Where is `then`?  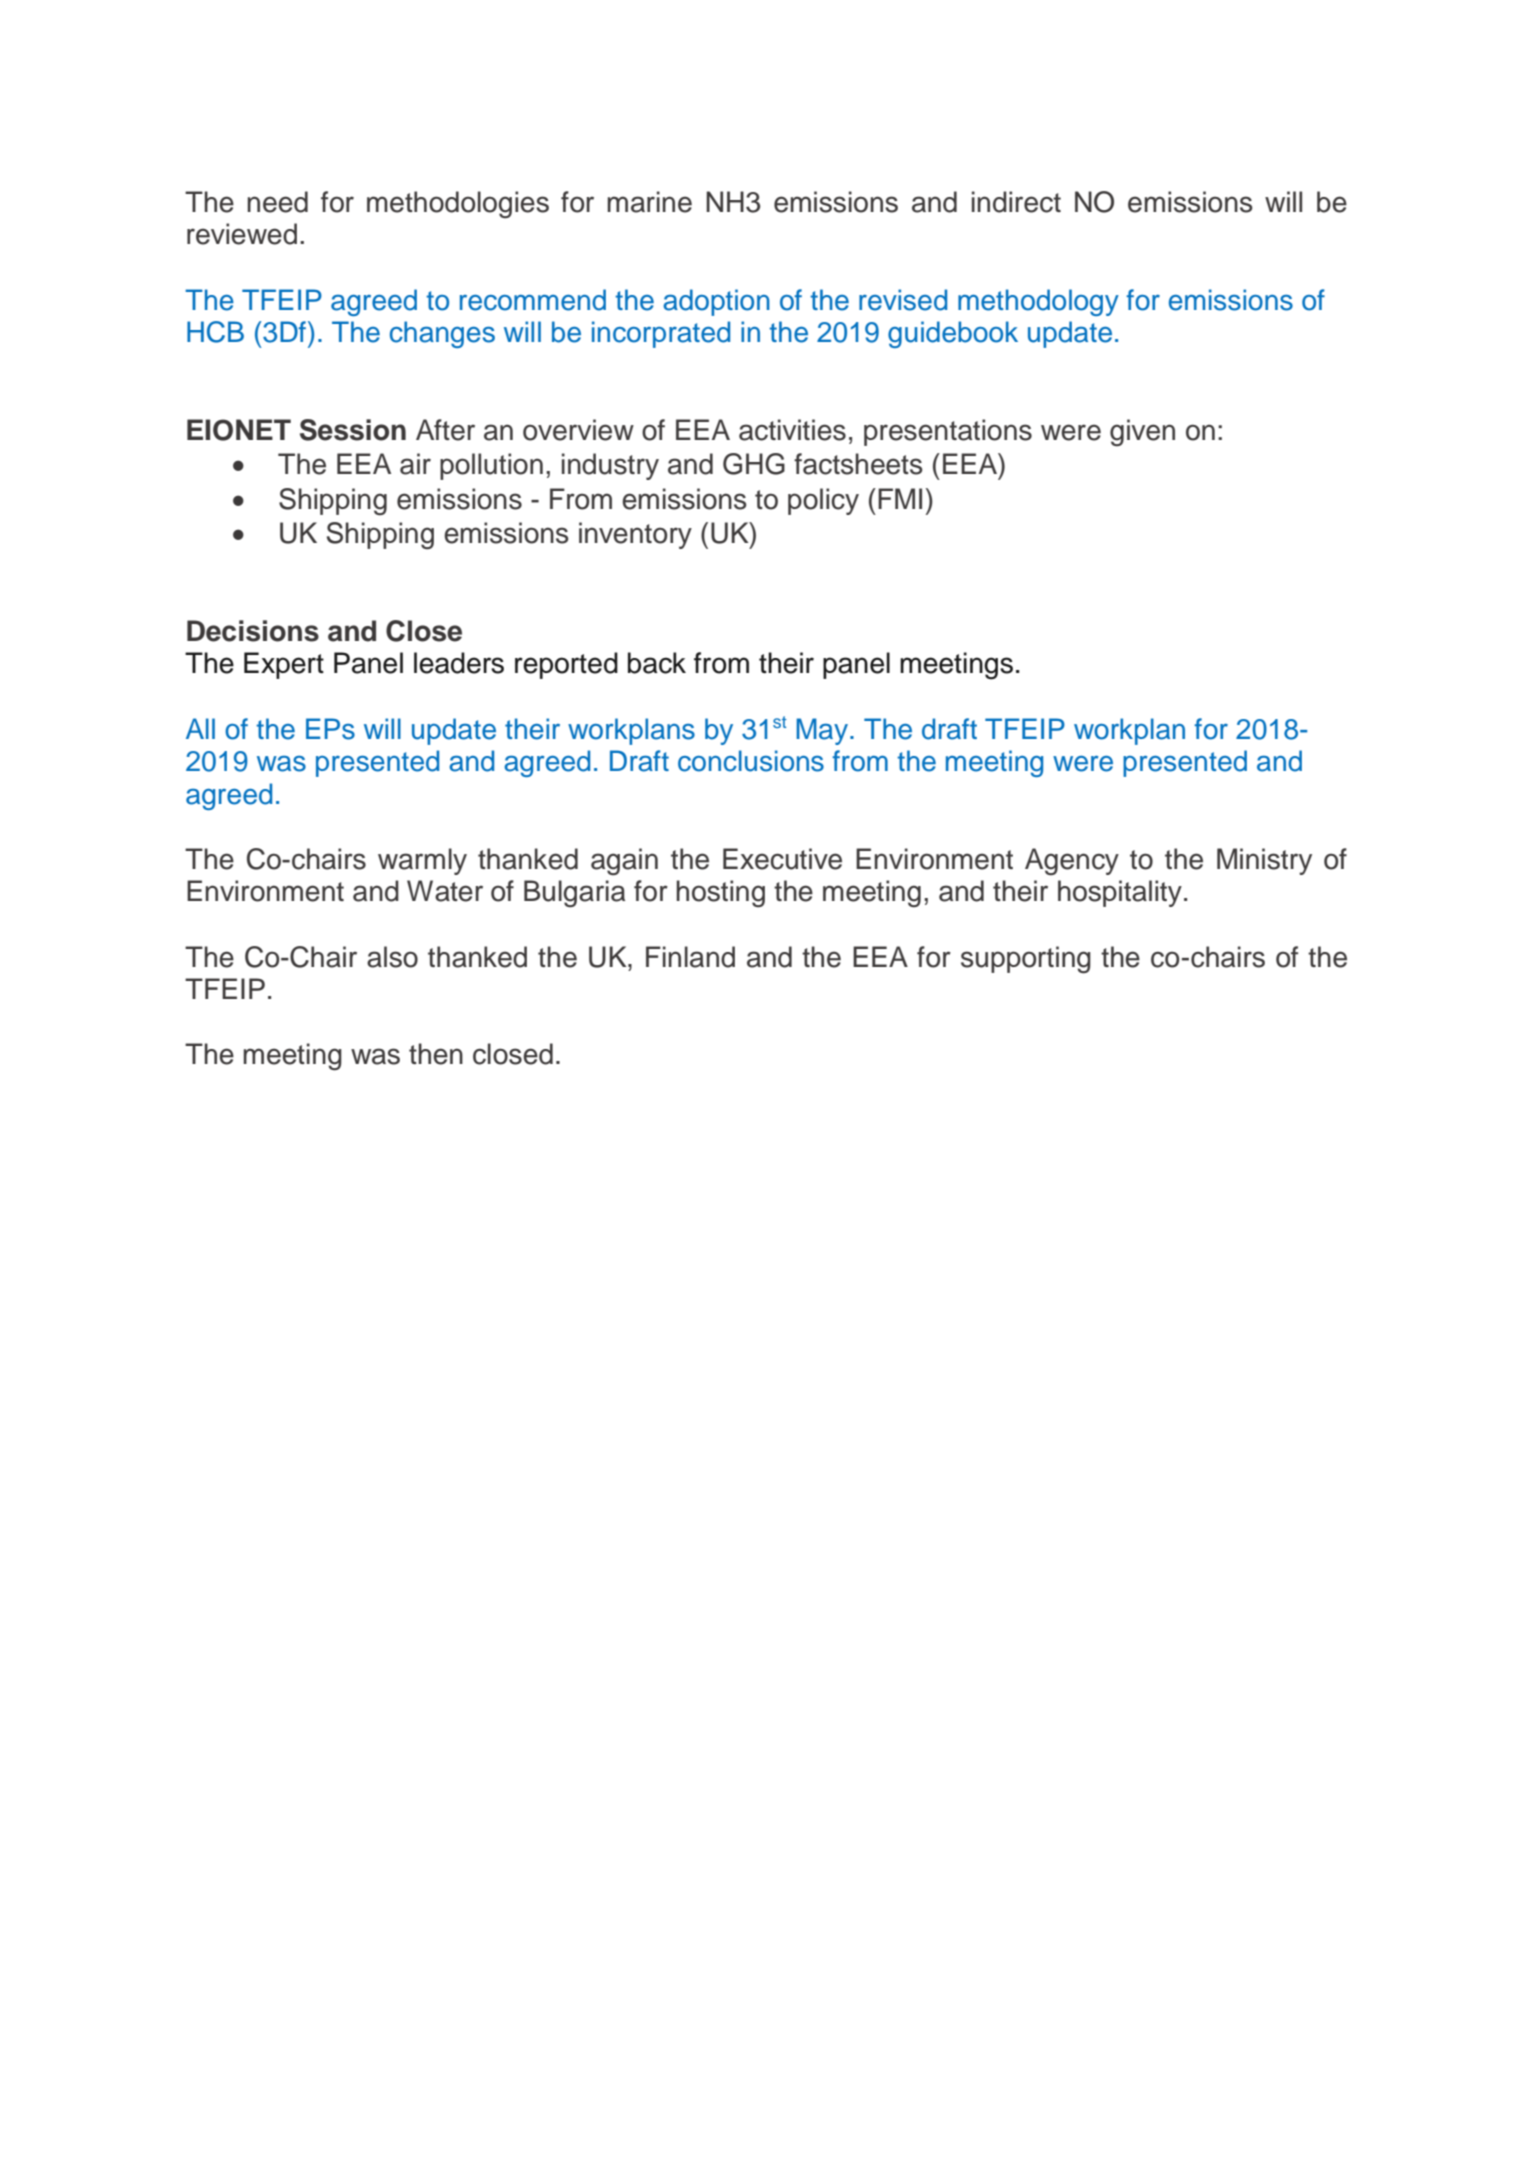
then is located at coordinates (436, 1054).
